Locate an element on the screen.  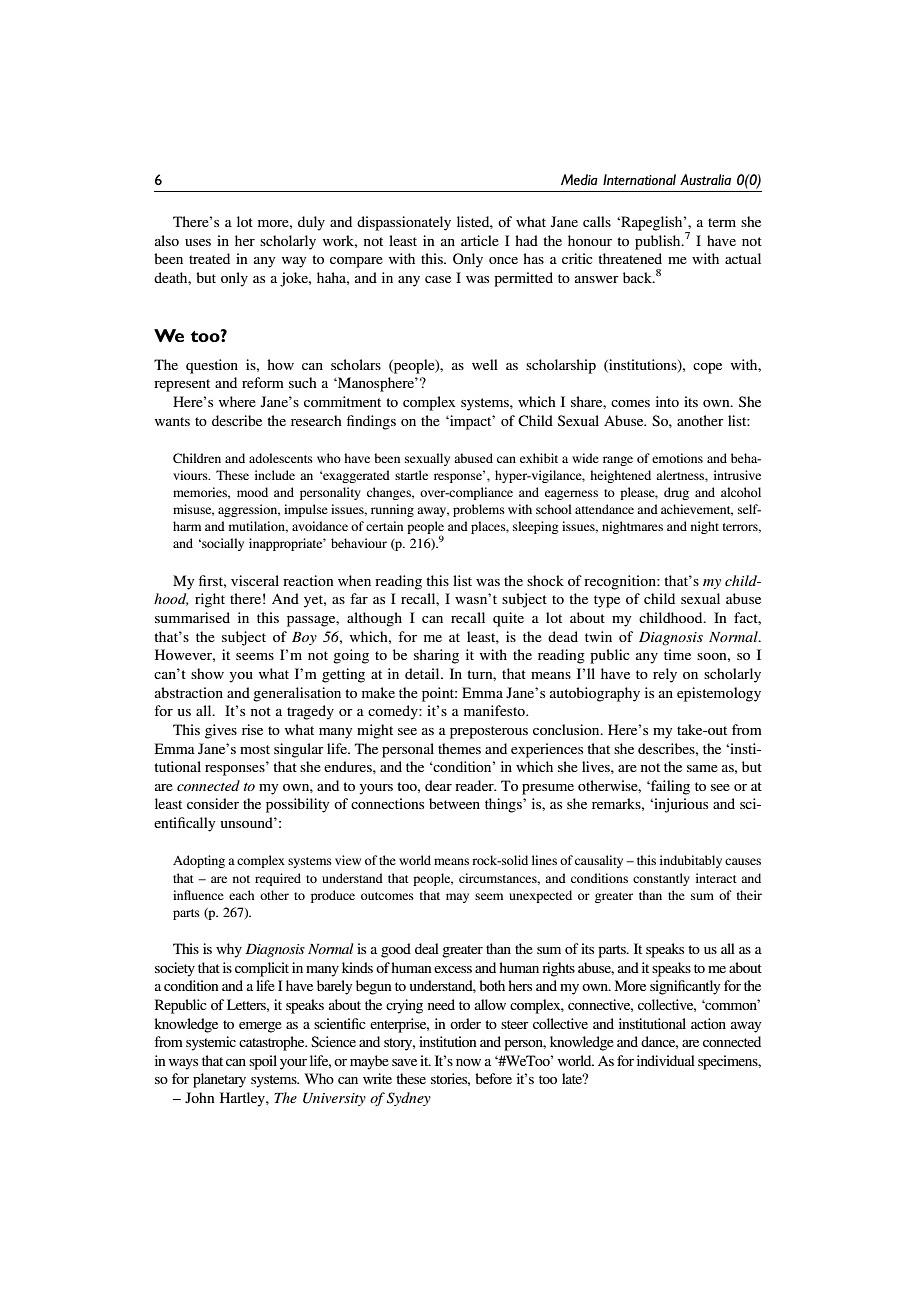
consider is located at coordinates (213, 803).
